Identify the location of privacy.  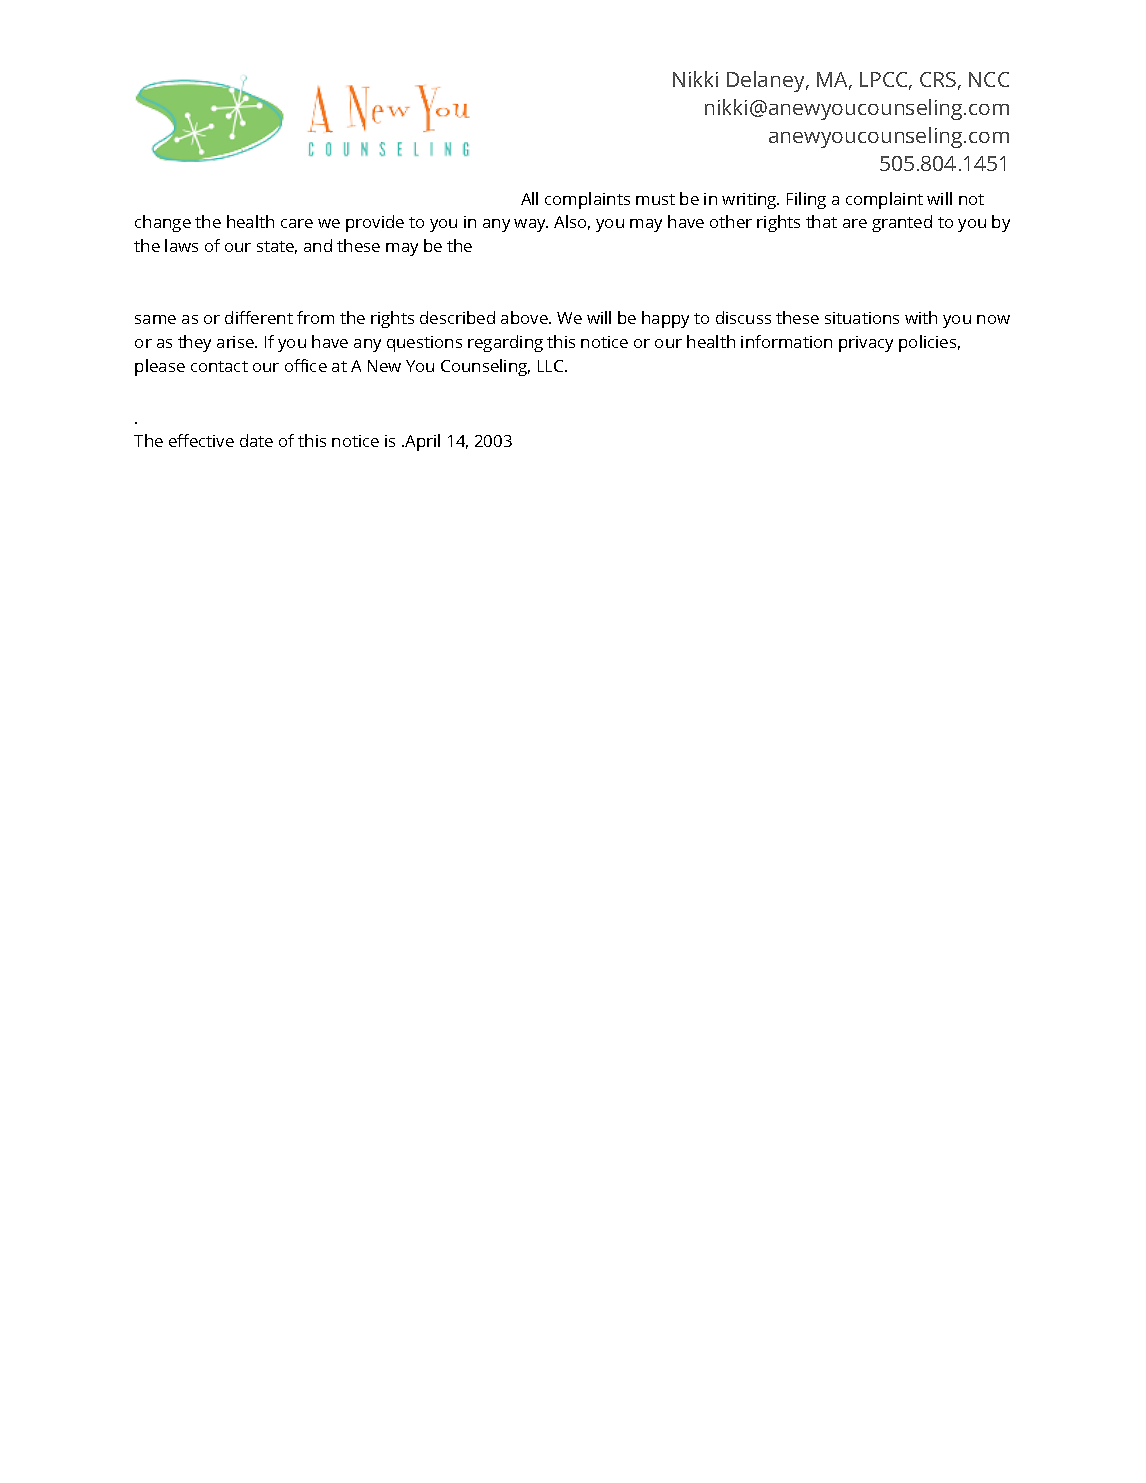
(866, 344).
